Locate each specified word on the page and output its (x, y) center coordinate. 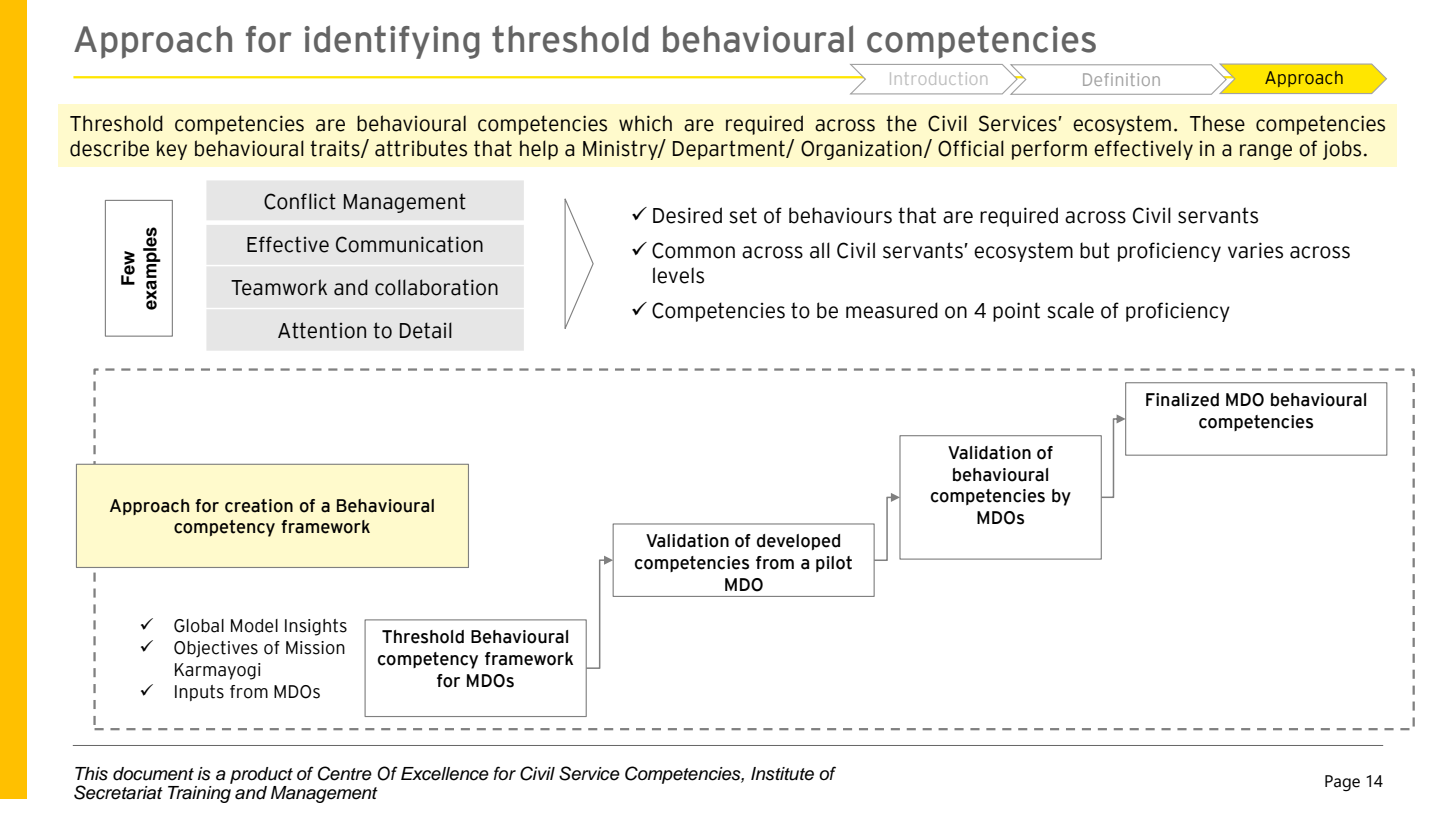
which (645, 123)
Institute (782, 774)
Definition (1121, 79)
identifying (392, 42)
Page (1342, 783)
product (261, 775)
